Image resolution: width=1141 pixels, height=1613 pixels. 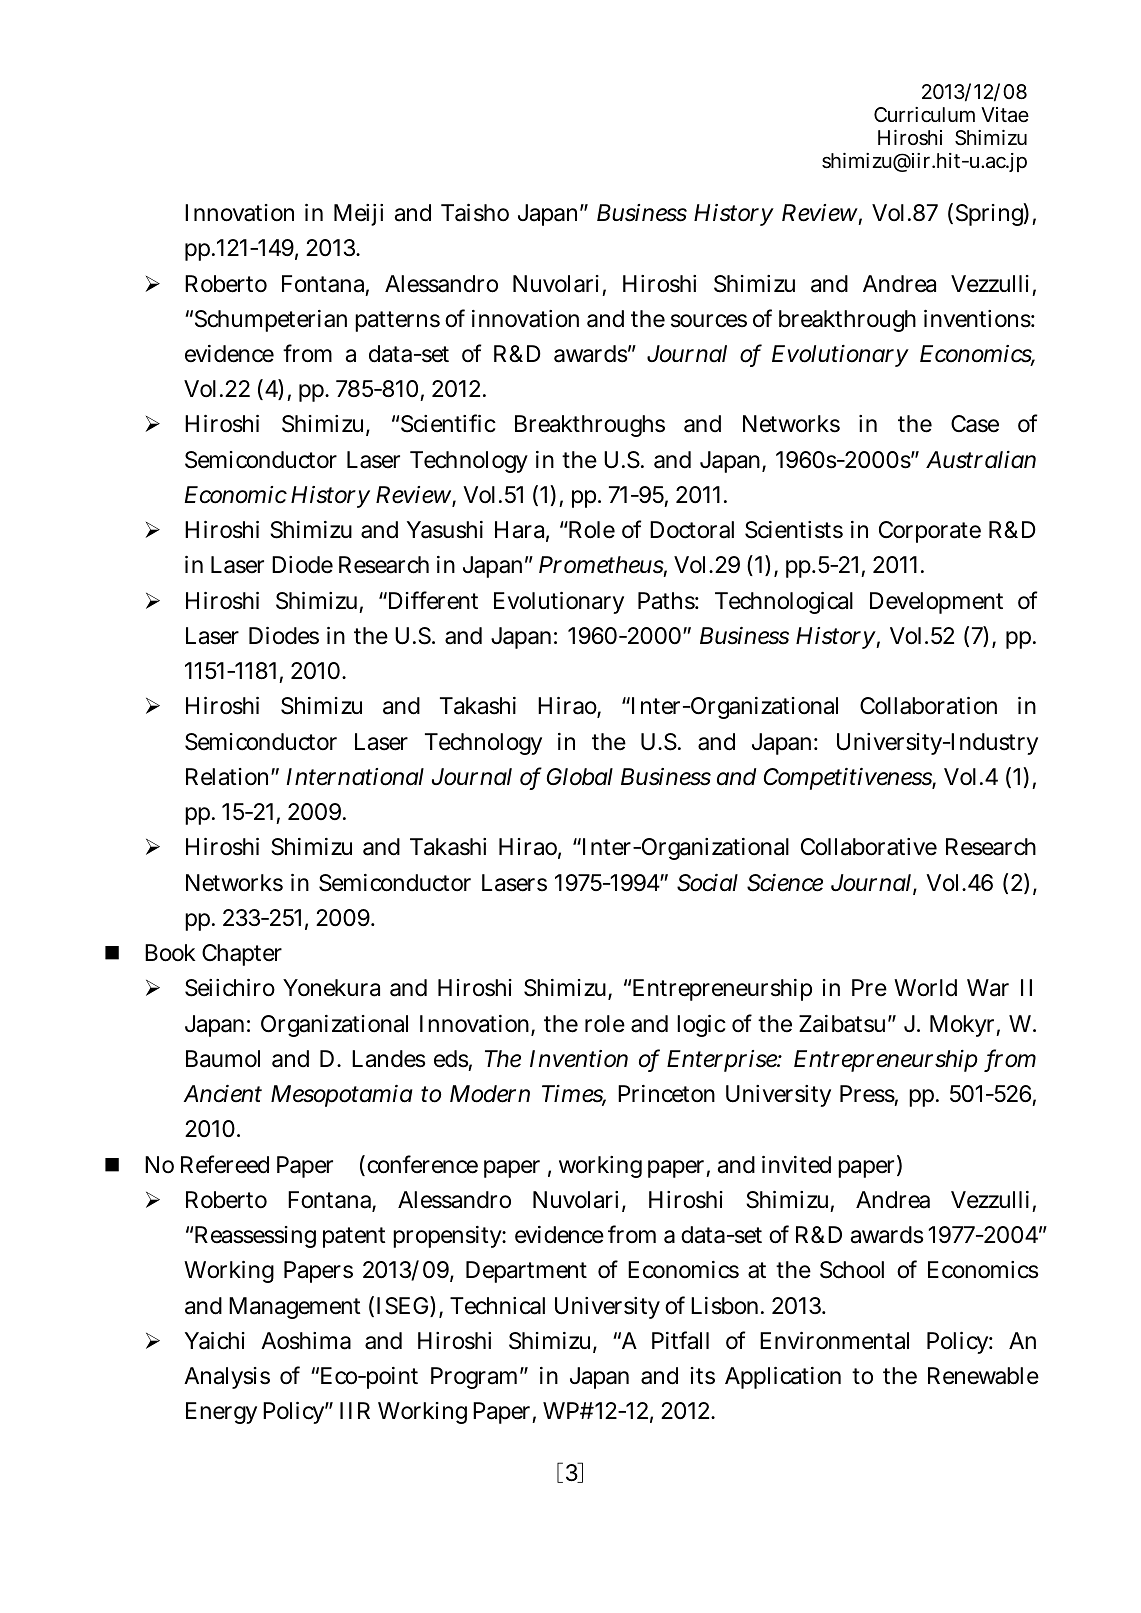 I want to click on Curriculum, so click(x=924, y=114).
